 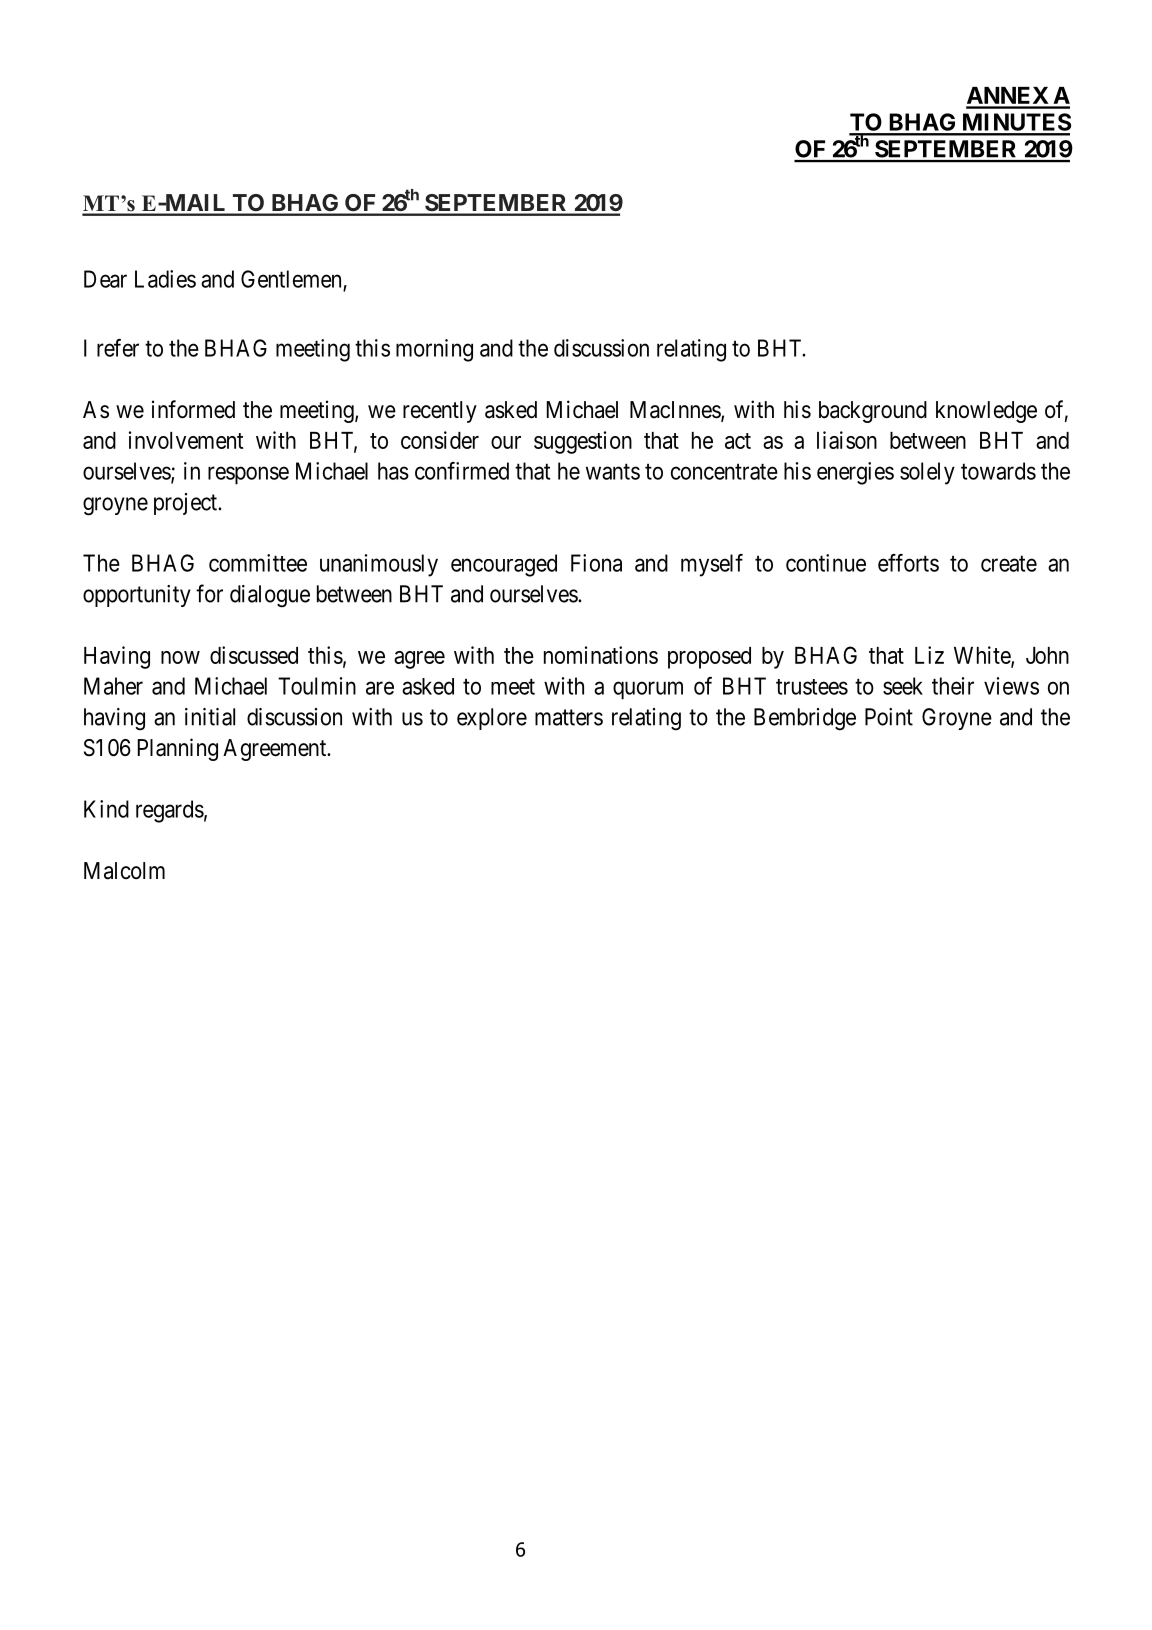 What do you see at coordinates (596, 563) in the image?
I see `Fiona` at bounding box center [596, 563].
